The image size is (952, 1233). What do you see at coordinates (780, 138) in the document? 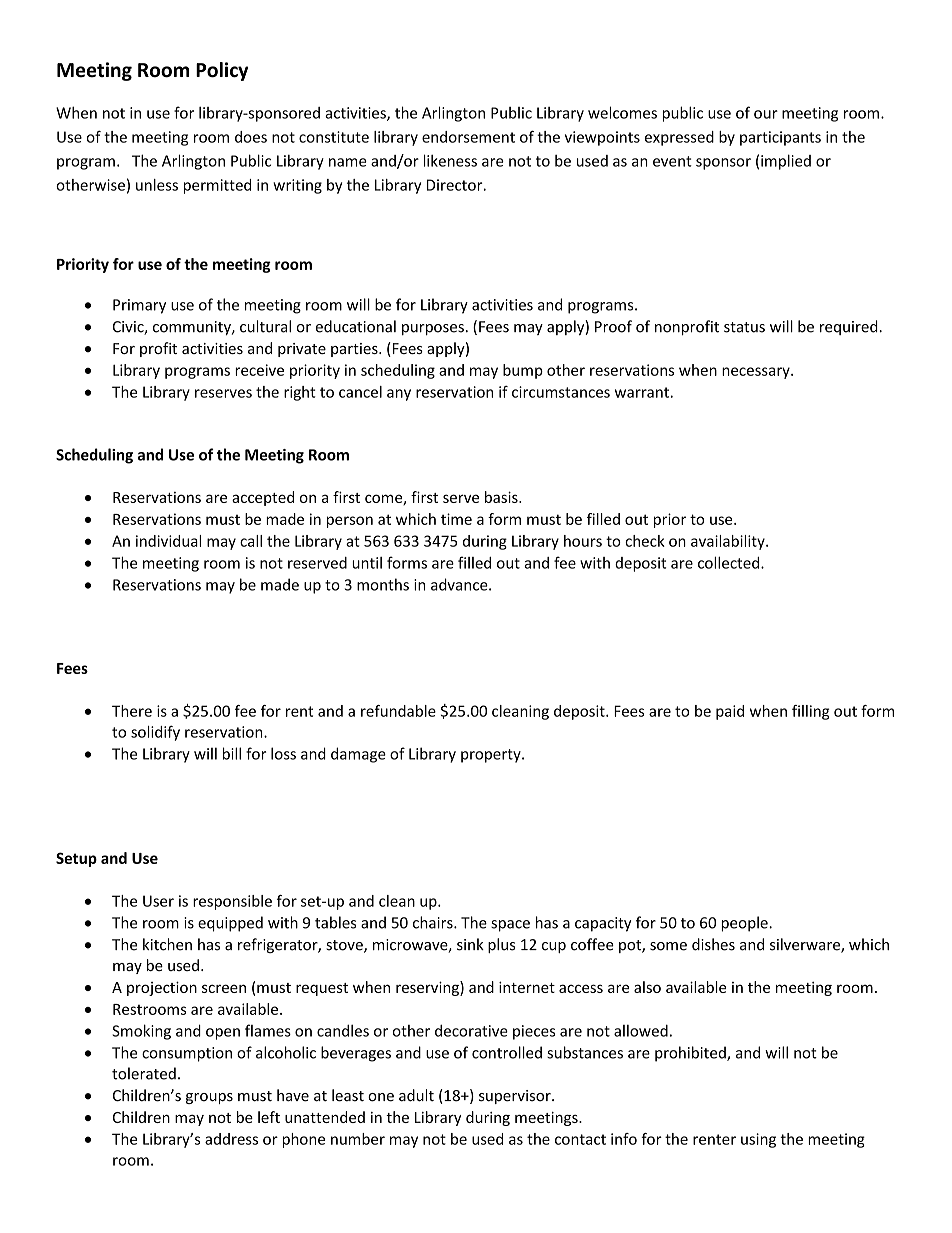
I see `participants` at bounding box center [780, 138].
